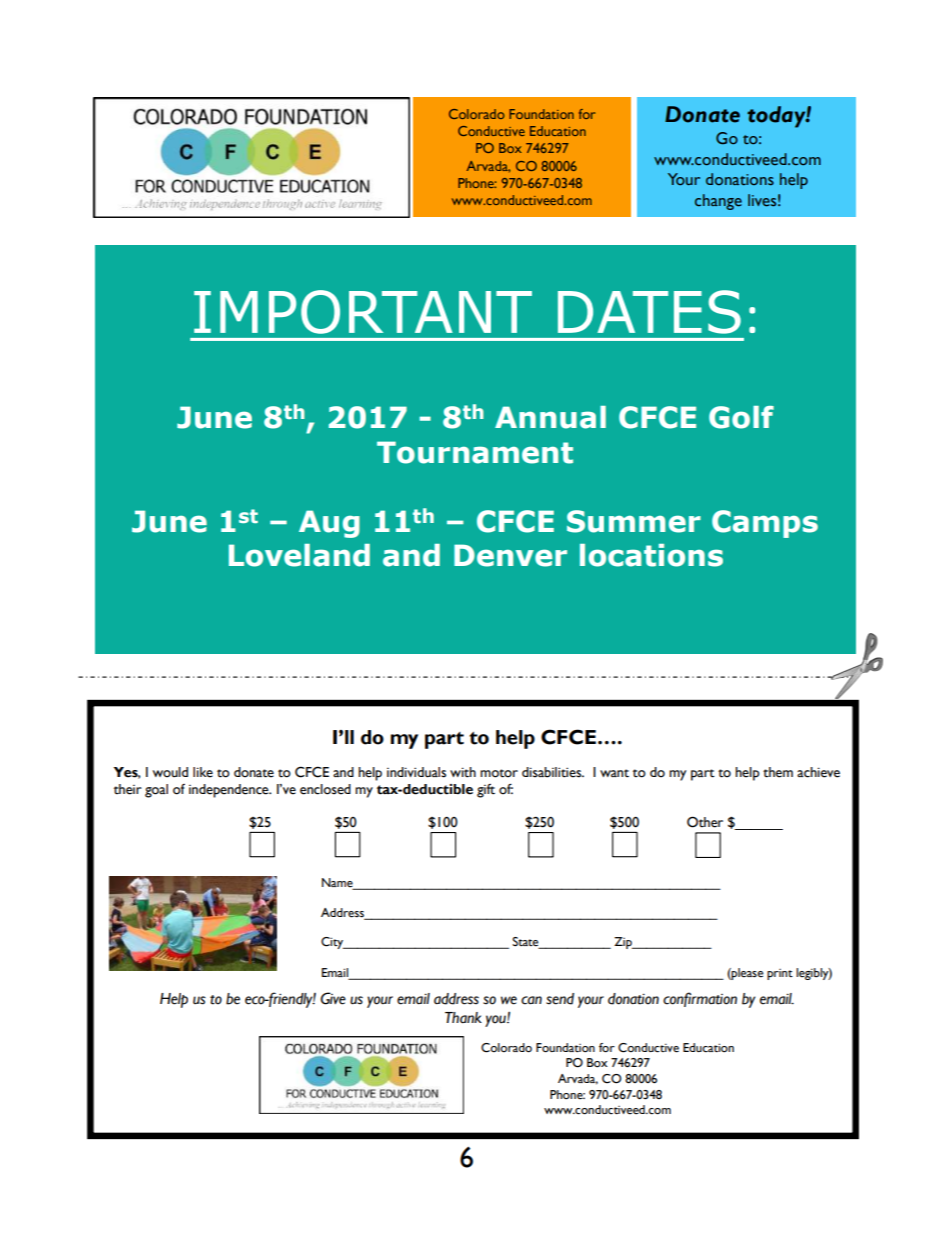 The width and height of the screenshot is (952, 1233). What do you see at coordinates (718, 202) in the screenshot?
I see `change` at bounding box center [718, 202].
